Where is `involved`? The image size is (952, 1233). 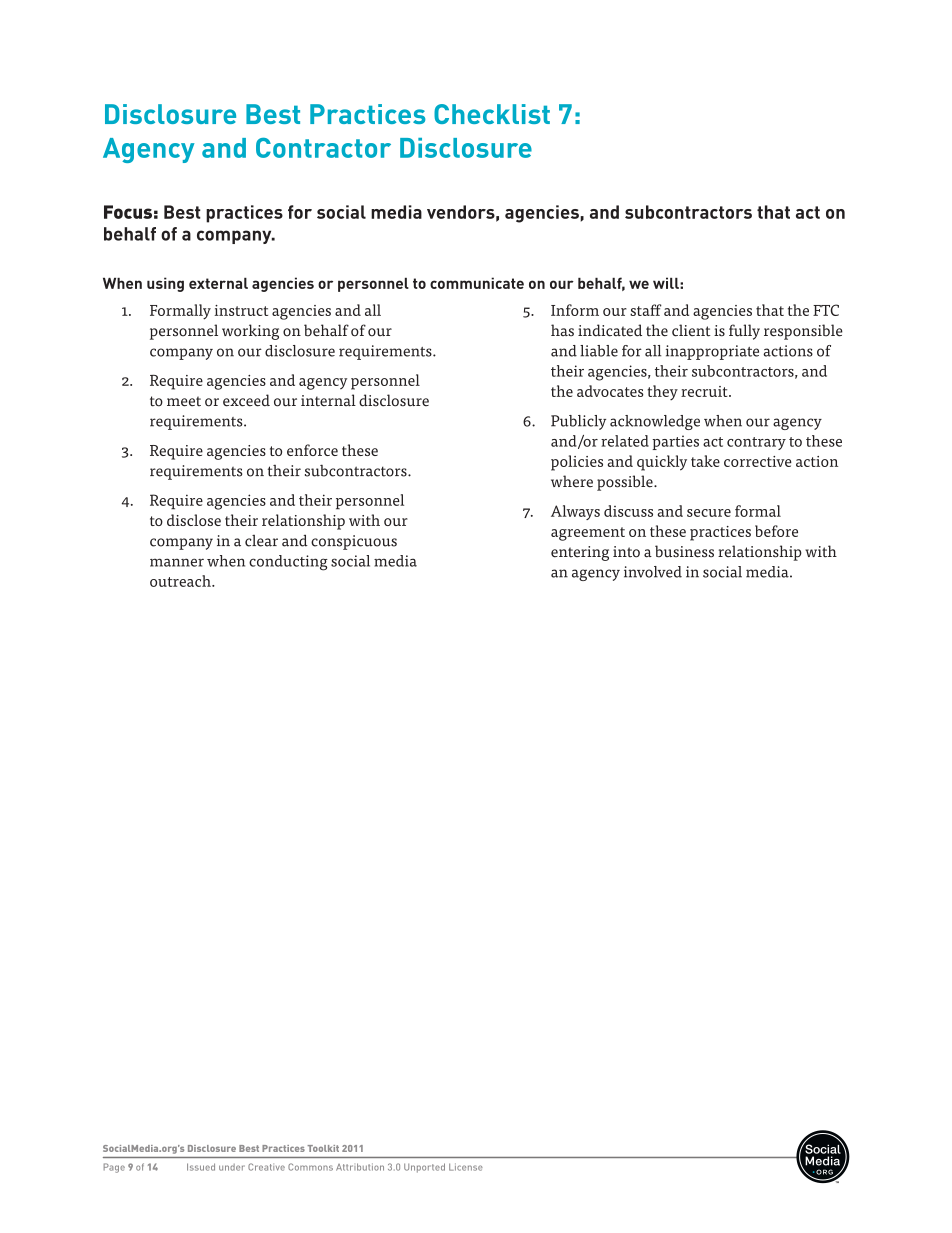
involved is located at coordinates (653, 572).
